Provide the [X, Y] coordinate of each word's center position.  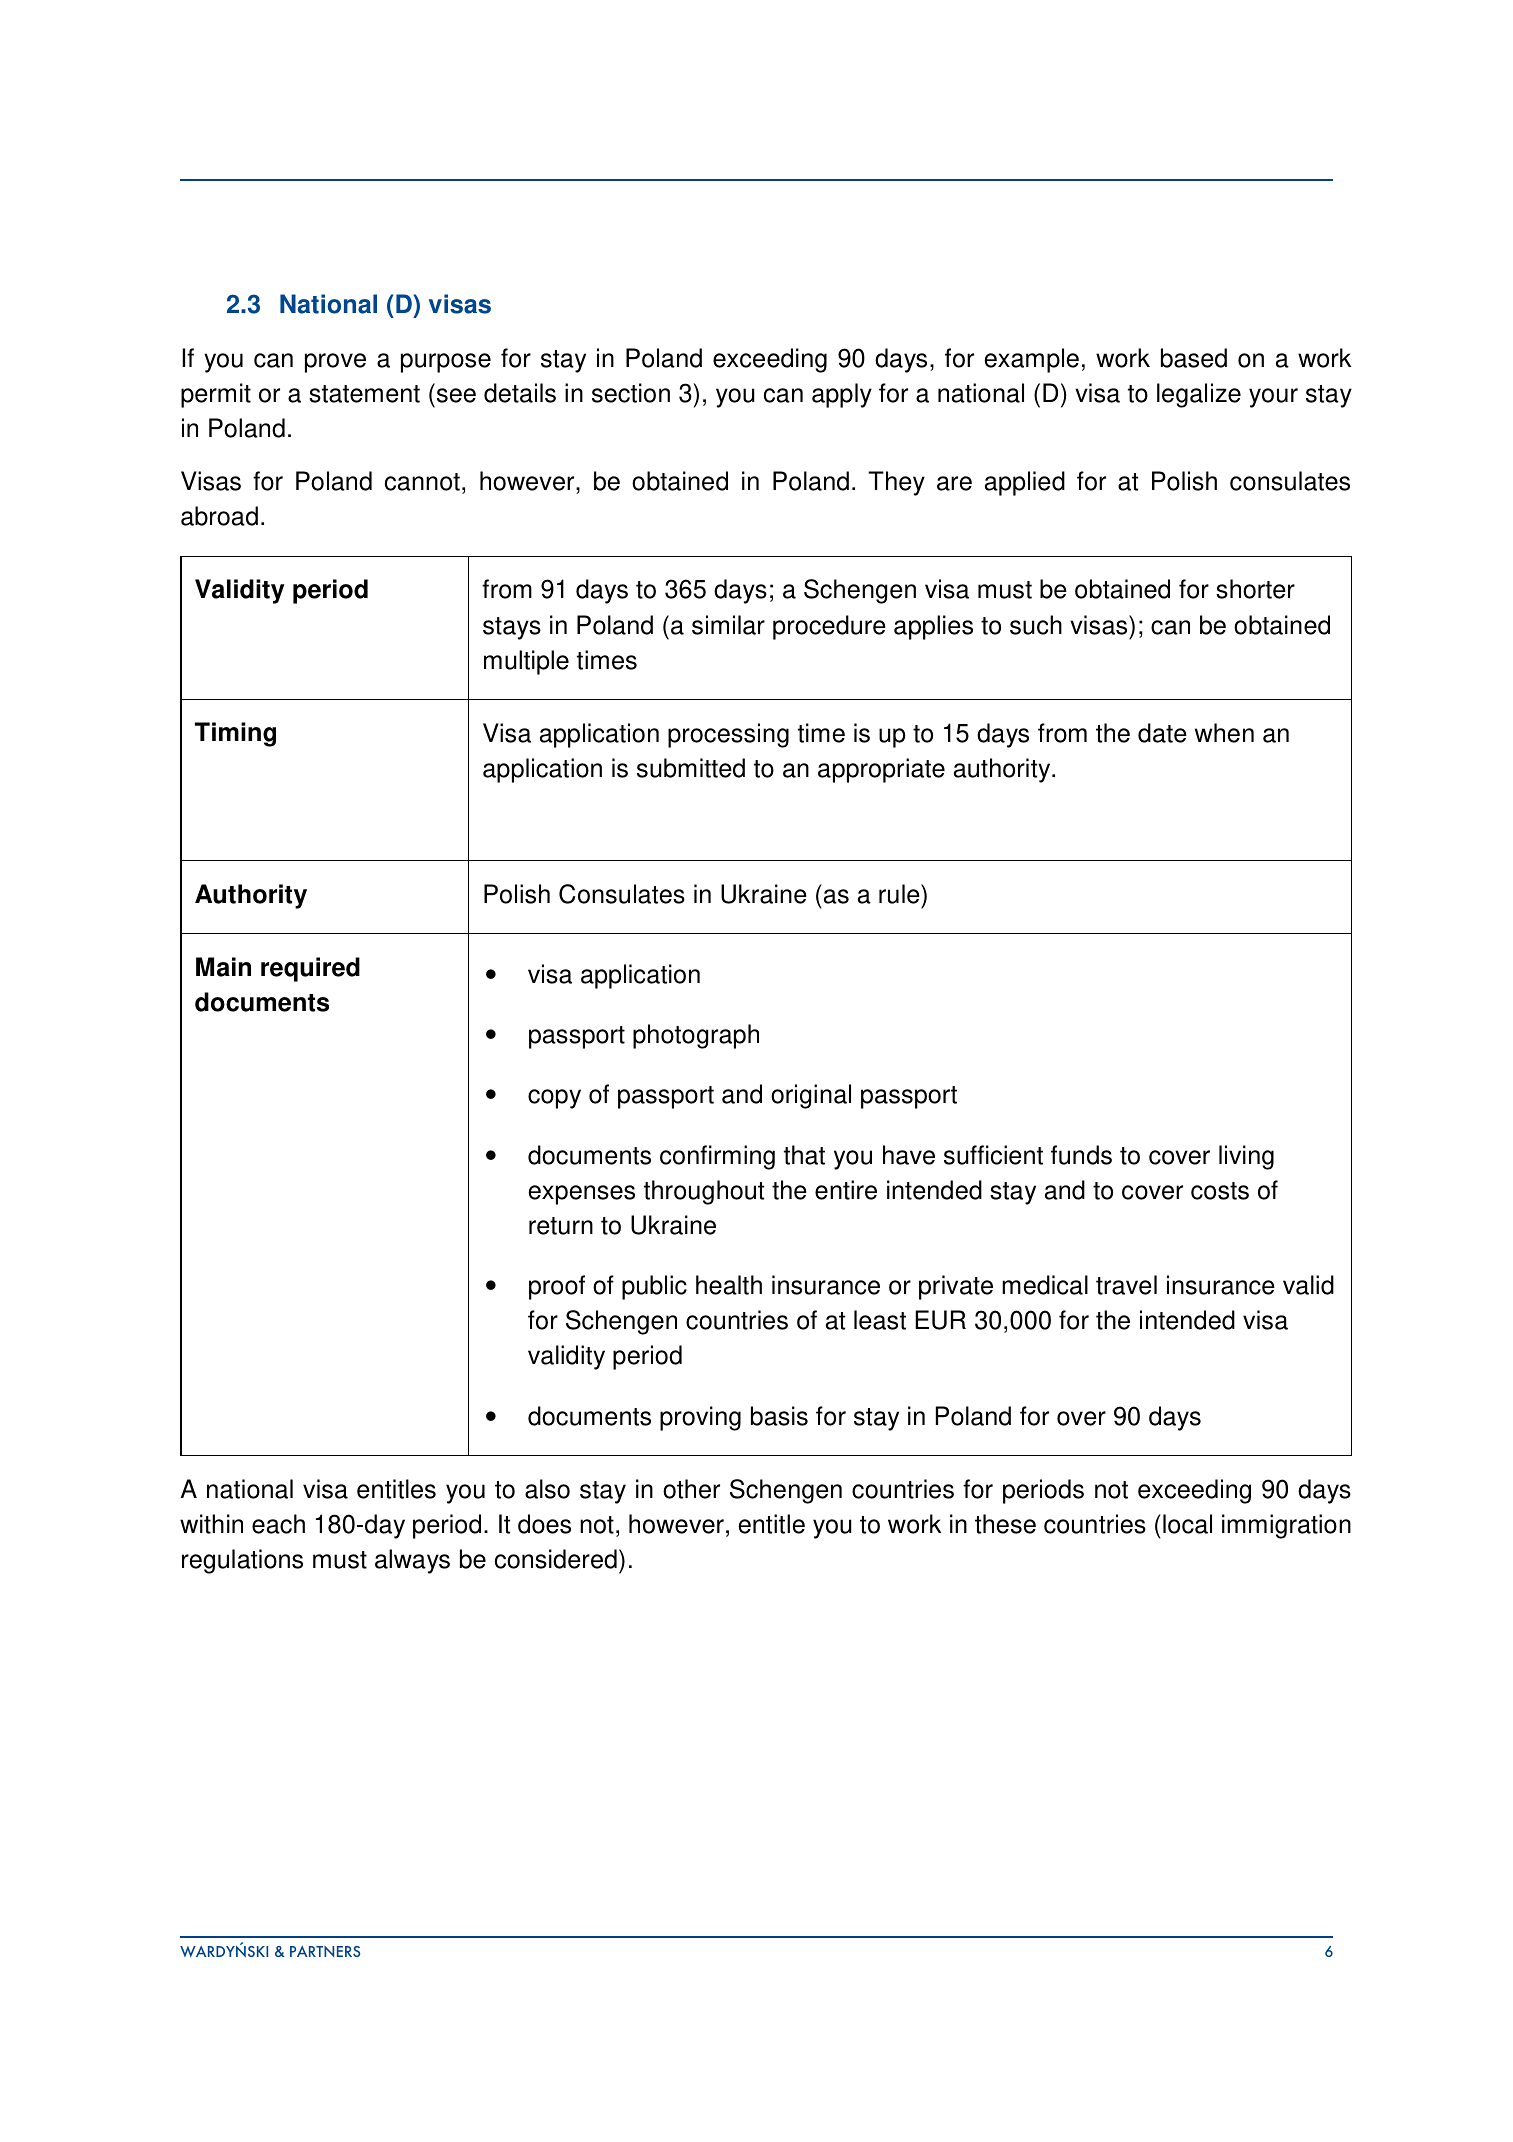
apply [842, 395]
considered [556, 1559]
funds [1081, 1155]
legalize [1199, 395]
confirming [717, 1157]
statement [364, 394]
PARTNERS [325, 1951]
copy [554, 1099]
